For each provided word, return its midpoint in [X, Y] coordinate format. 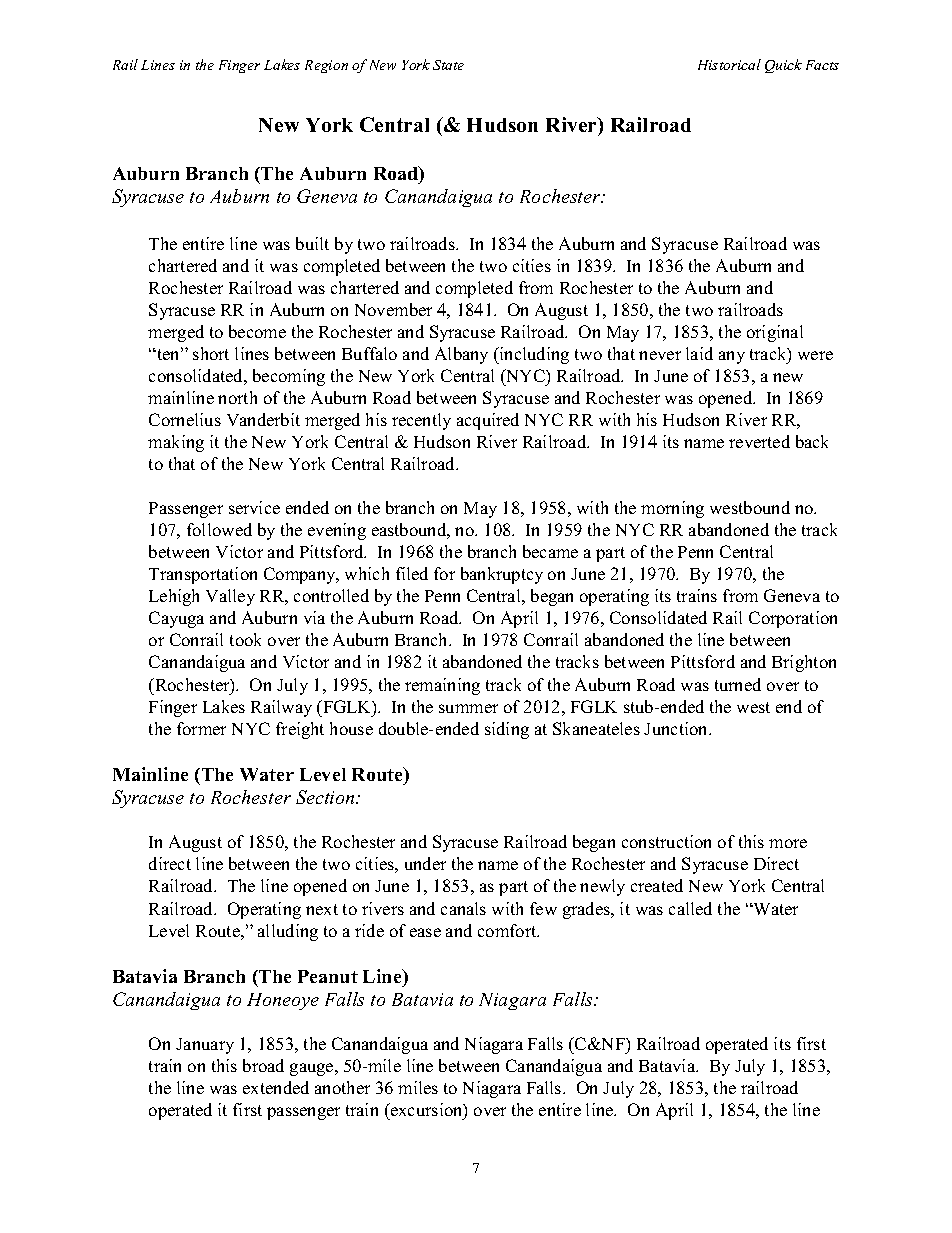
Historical [729, 64]
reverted [759, 441]
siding [507, 730]
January [205, 1046]
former [201, 728]
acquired [488, 421]
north [237, 397]
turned [738, 684]
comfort [508, 930]
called [690, 908]
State [448, 65]
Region [326, 66]
